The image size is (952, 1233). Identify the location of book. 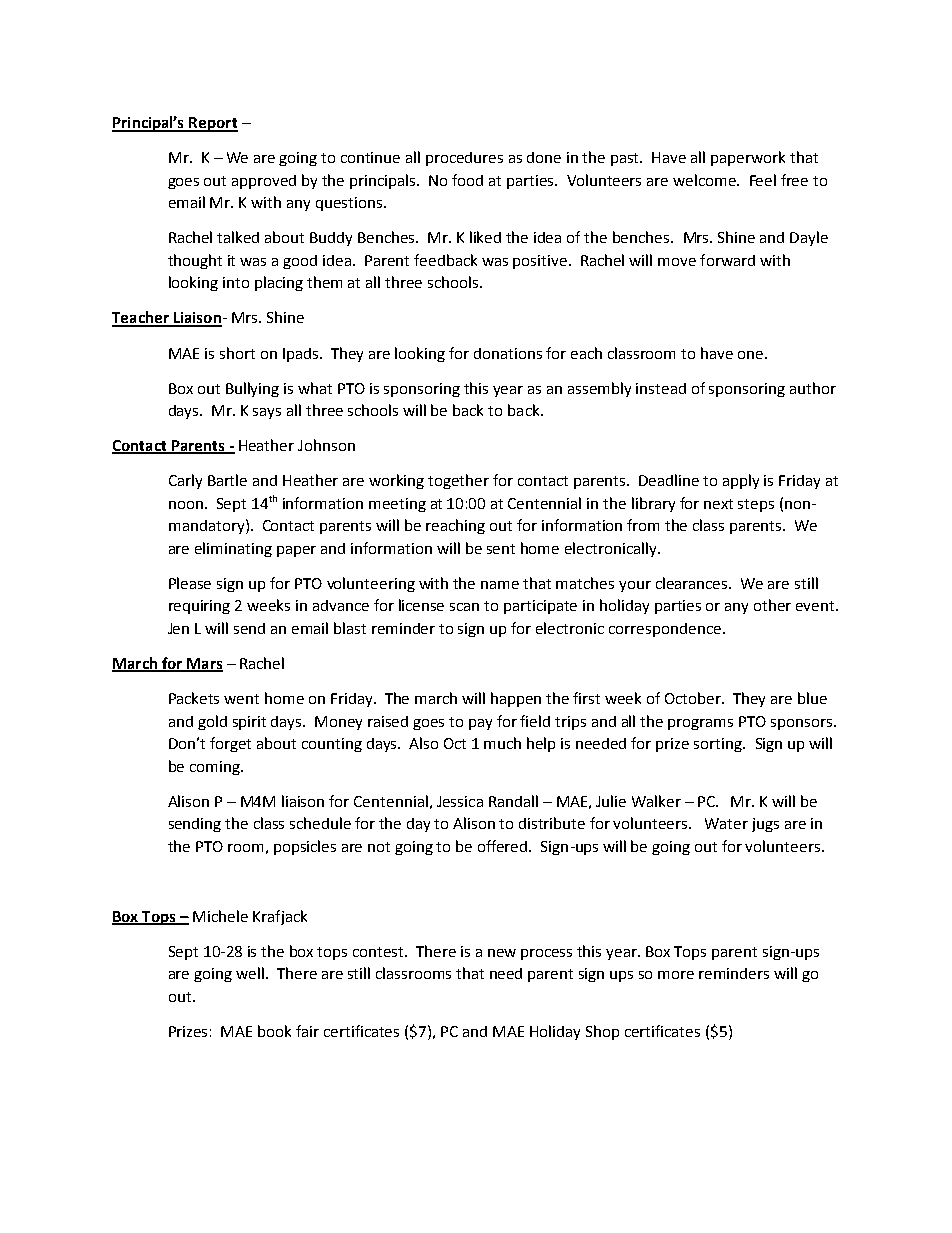
(274, 1031).
